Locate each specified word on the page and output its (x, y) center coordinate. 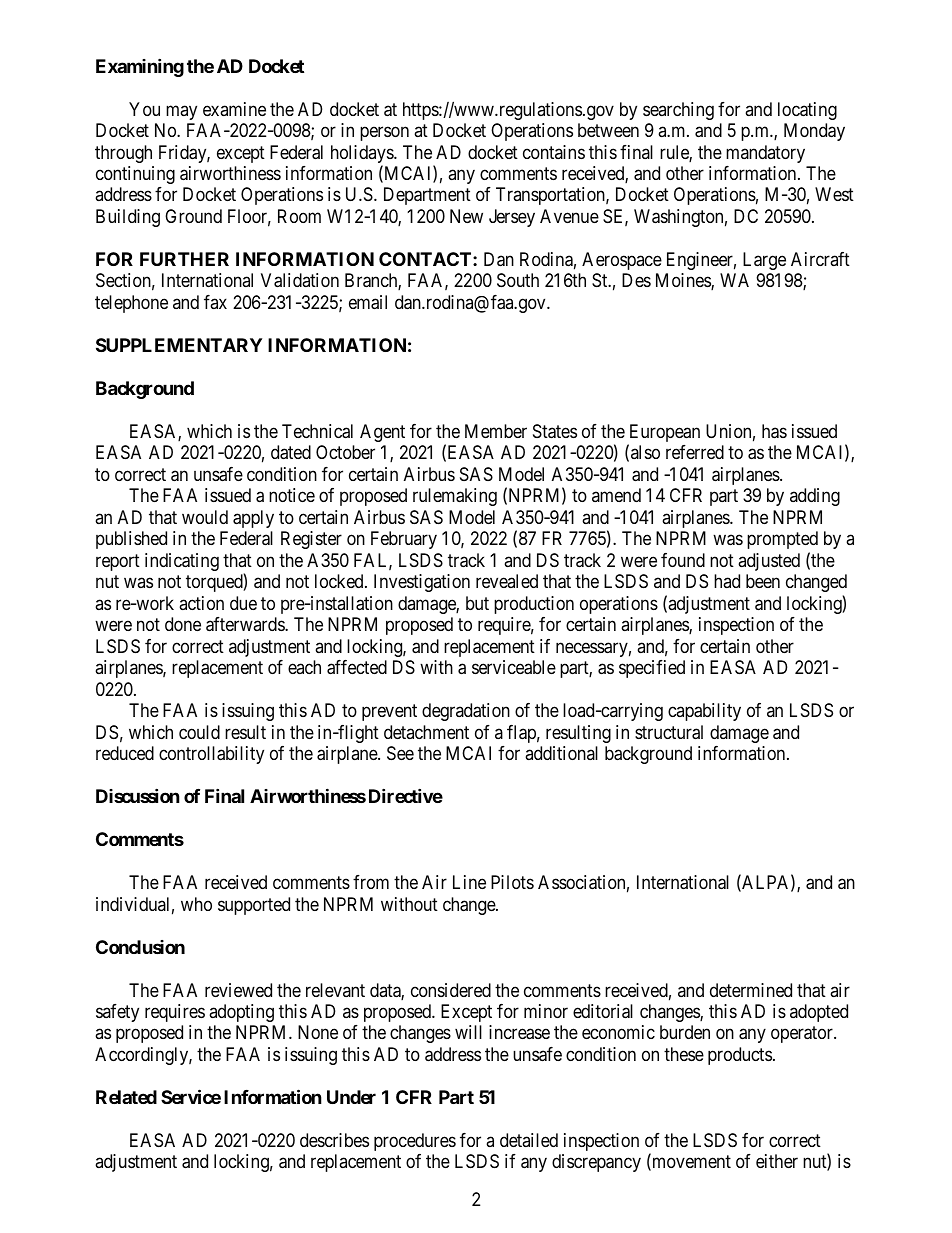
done (183, 624)
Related (126, 1097)
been (763, 581)
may (181, 112)
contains (554, 152)
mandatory (765, 154)
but (477, 603)
